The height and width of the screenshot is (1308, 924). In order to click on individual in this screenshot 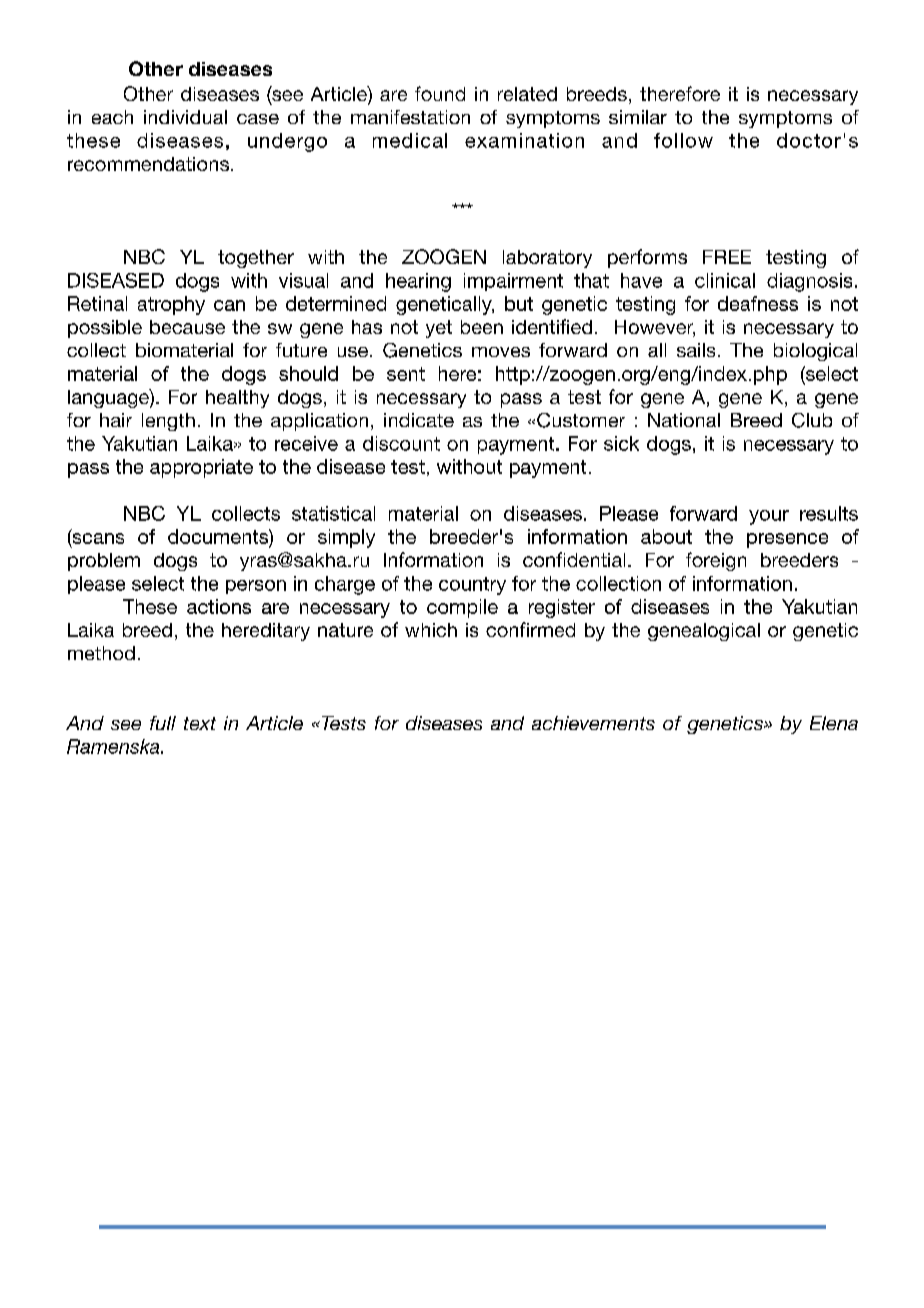, I will do `click(185, 117)`.
